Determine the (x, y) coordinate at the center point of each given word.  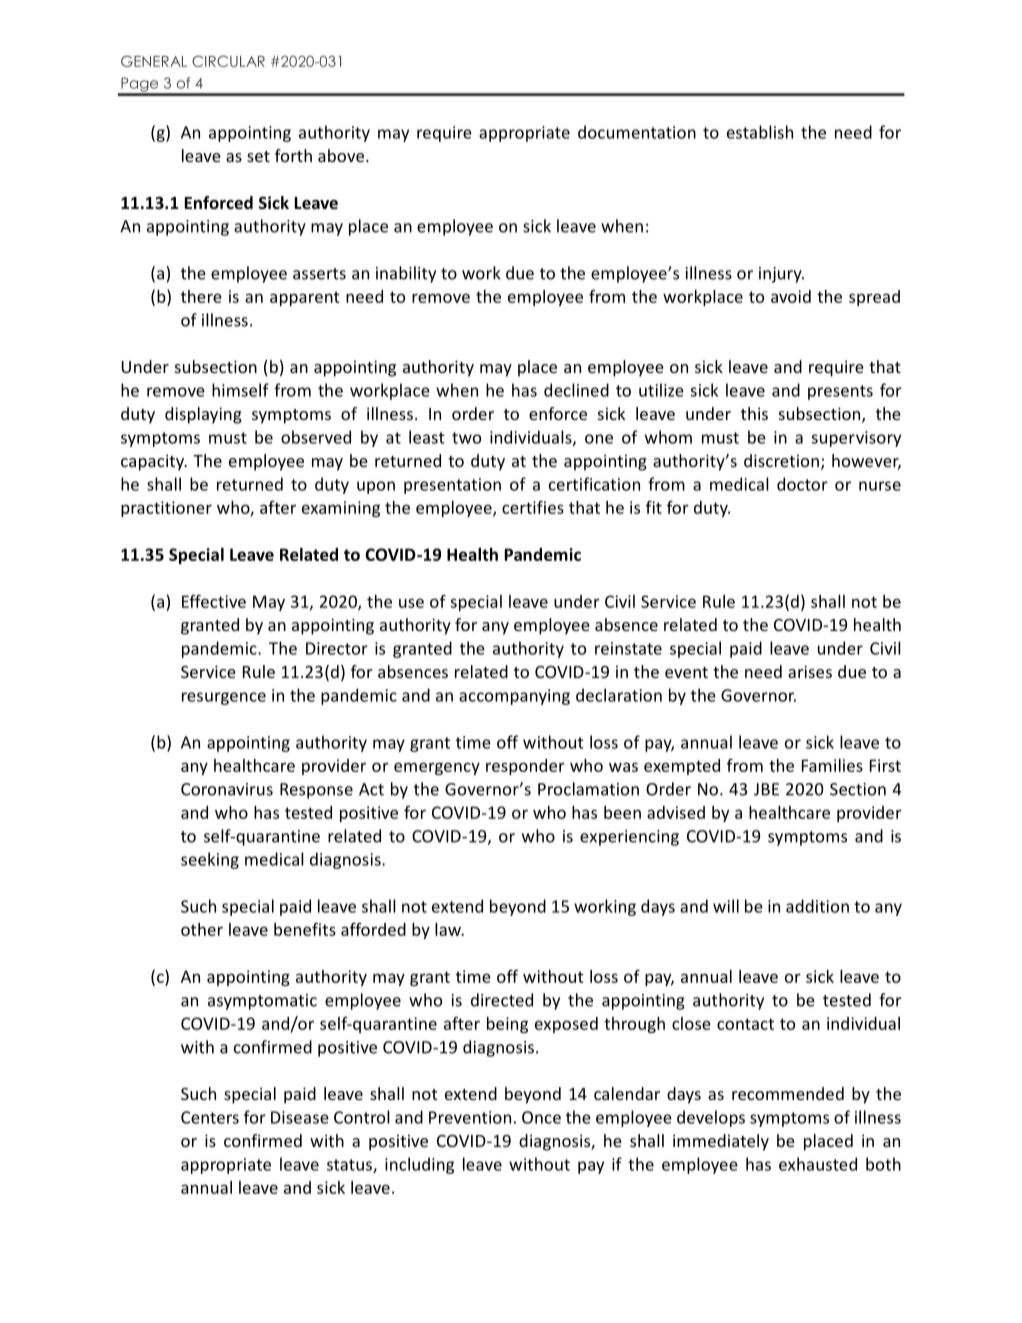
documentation (637, 132)
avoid (791, 296)
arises (810, 671)
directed (502, 1000)
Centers (210, 1117)
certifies (533, 507)
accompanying (514, 697)
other (202, 929)
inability (406, 274)
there (201, 296)
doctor (802, 484)
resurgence (224, 698)
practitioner (166, 509)
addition (817, 906)
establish (760, 132)
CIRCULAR (228, 61)
